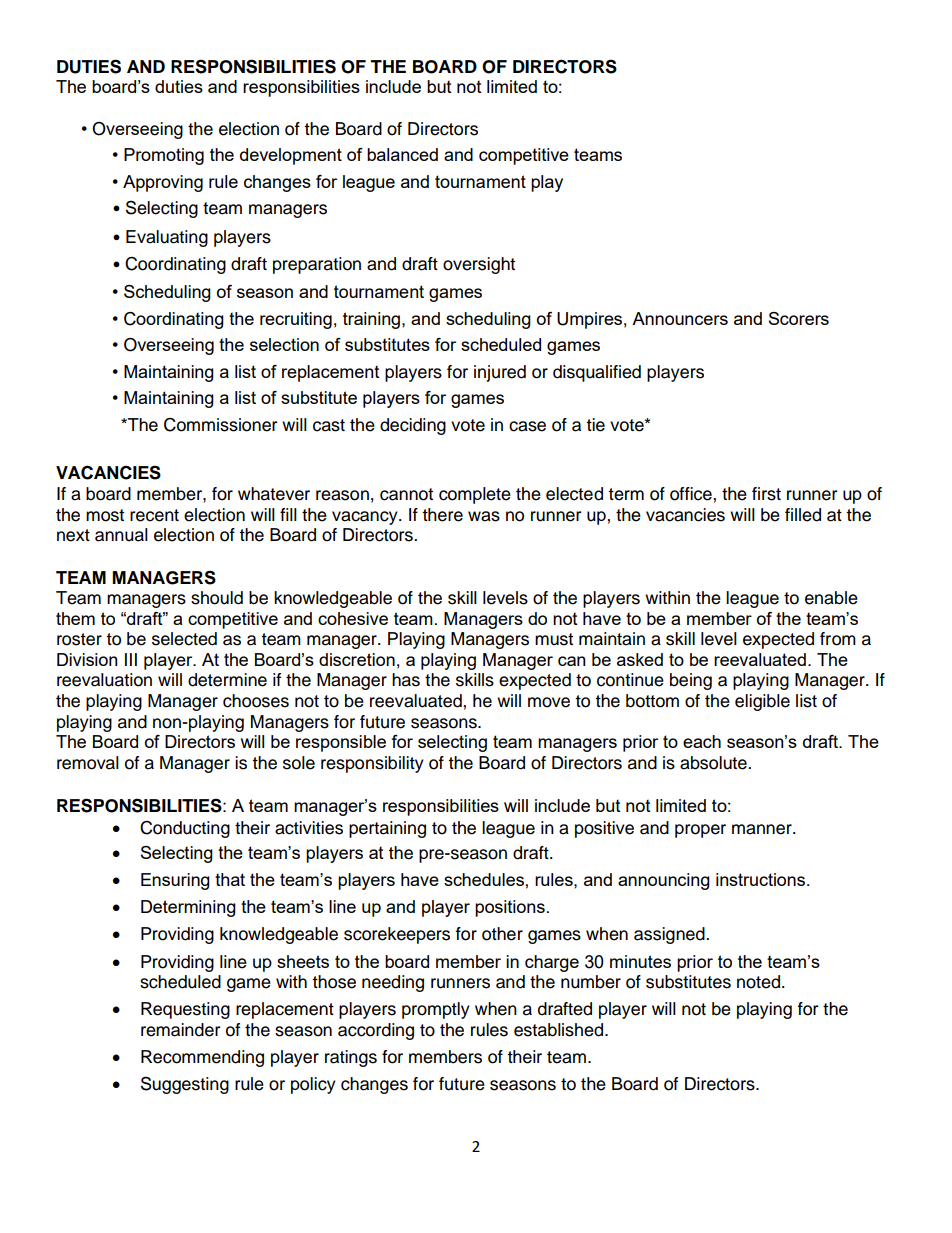 The height and width of the screenshot is (1233, 952). What do you see at coordinates (220, 425) in the screenshot?
I see `Commissioner` at bounding box center [220, 425].
